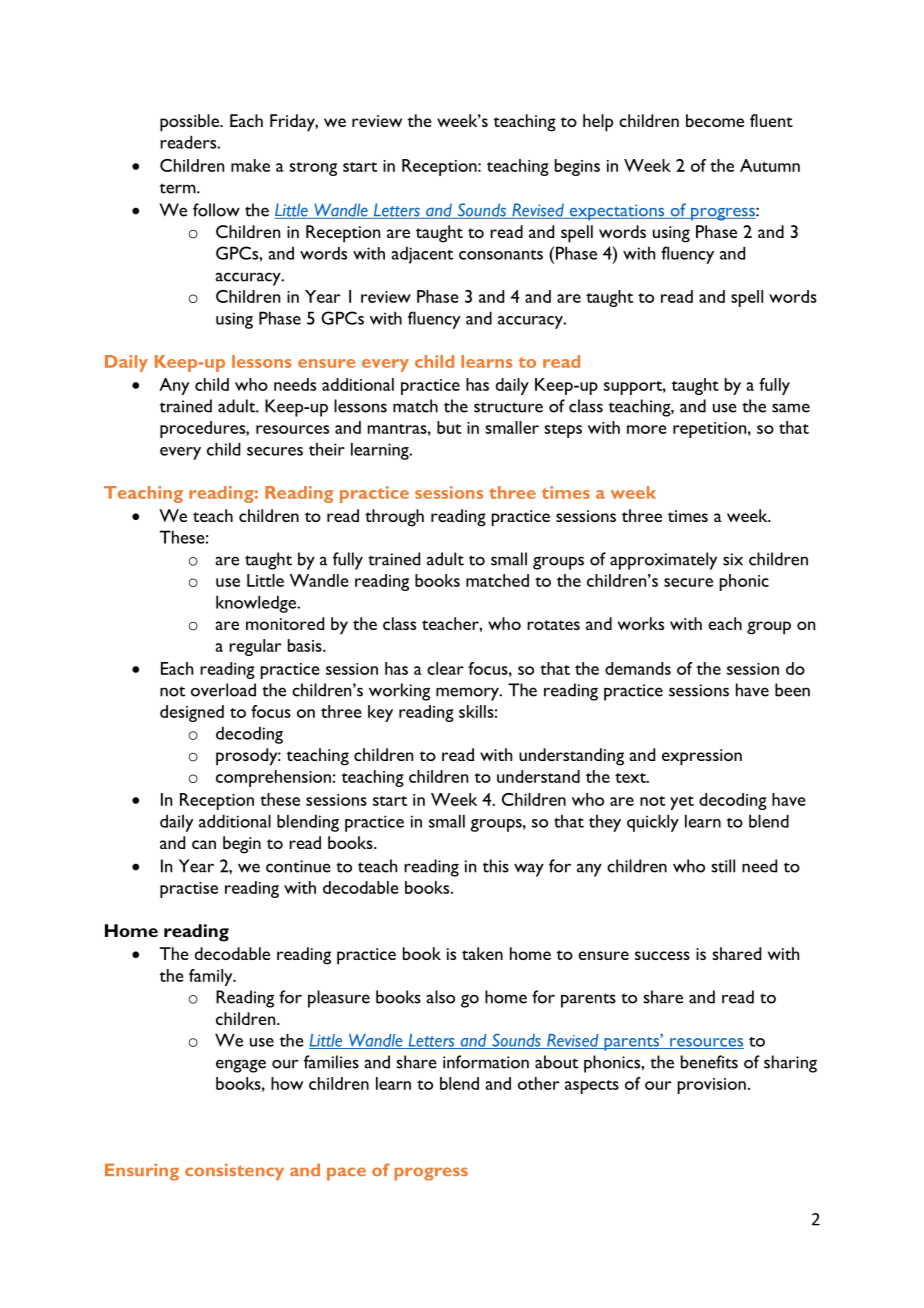 This page has width=924, height=1308. I want to click on provision, so click(712, 1086).
